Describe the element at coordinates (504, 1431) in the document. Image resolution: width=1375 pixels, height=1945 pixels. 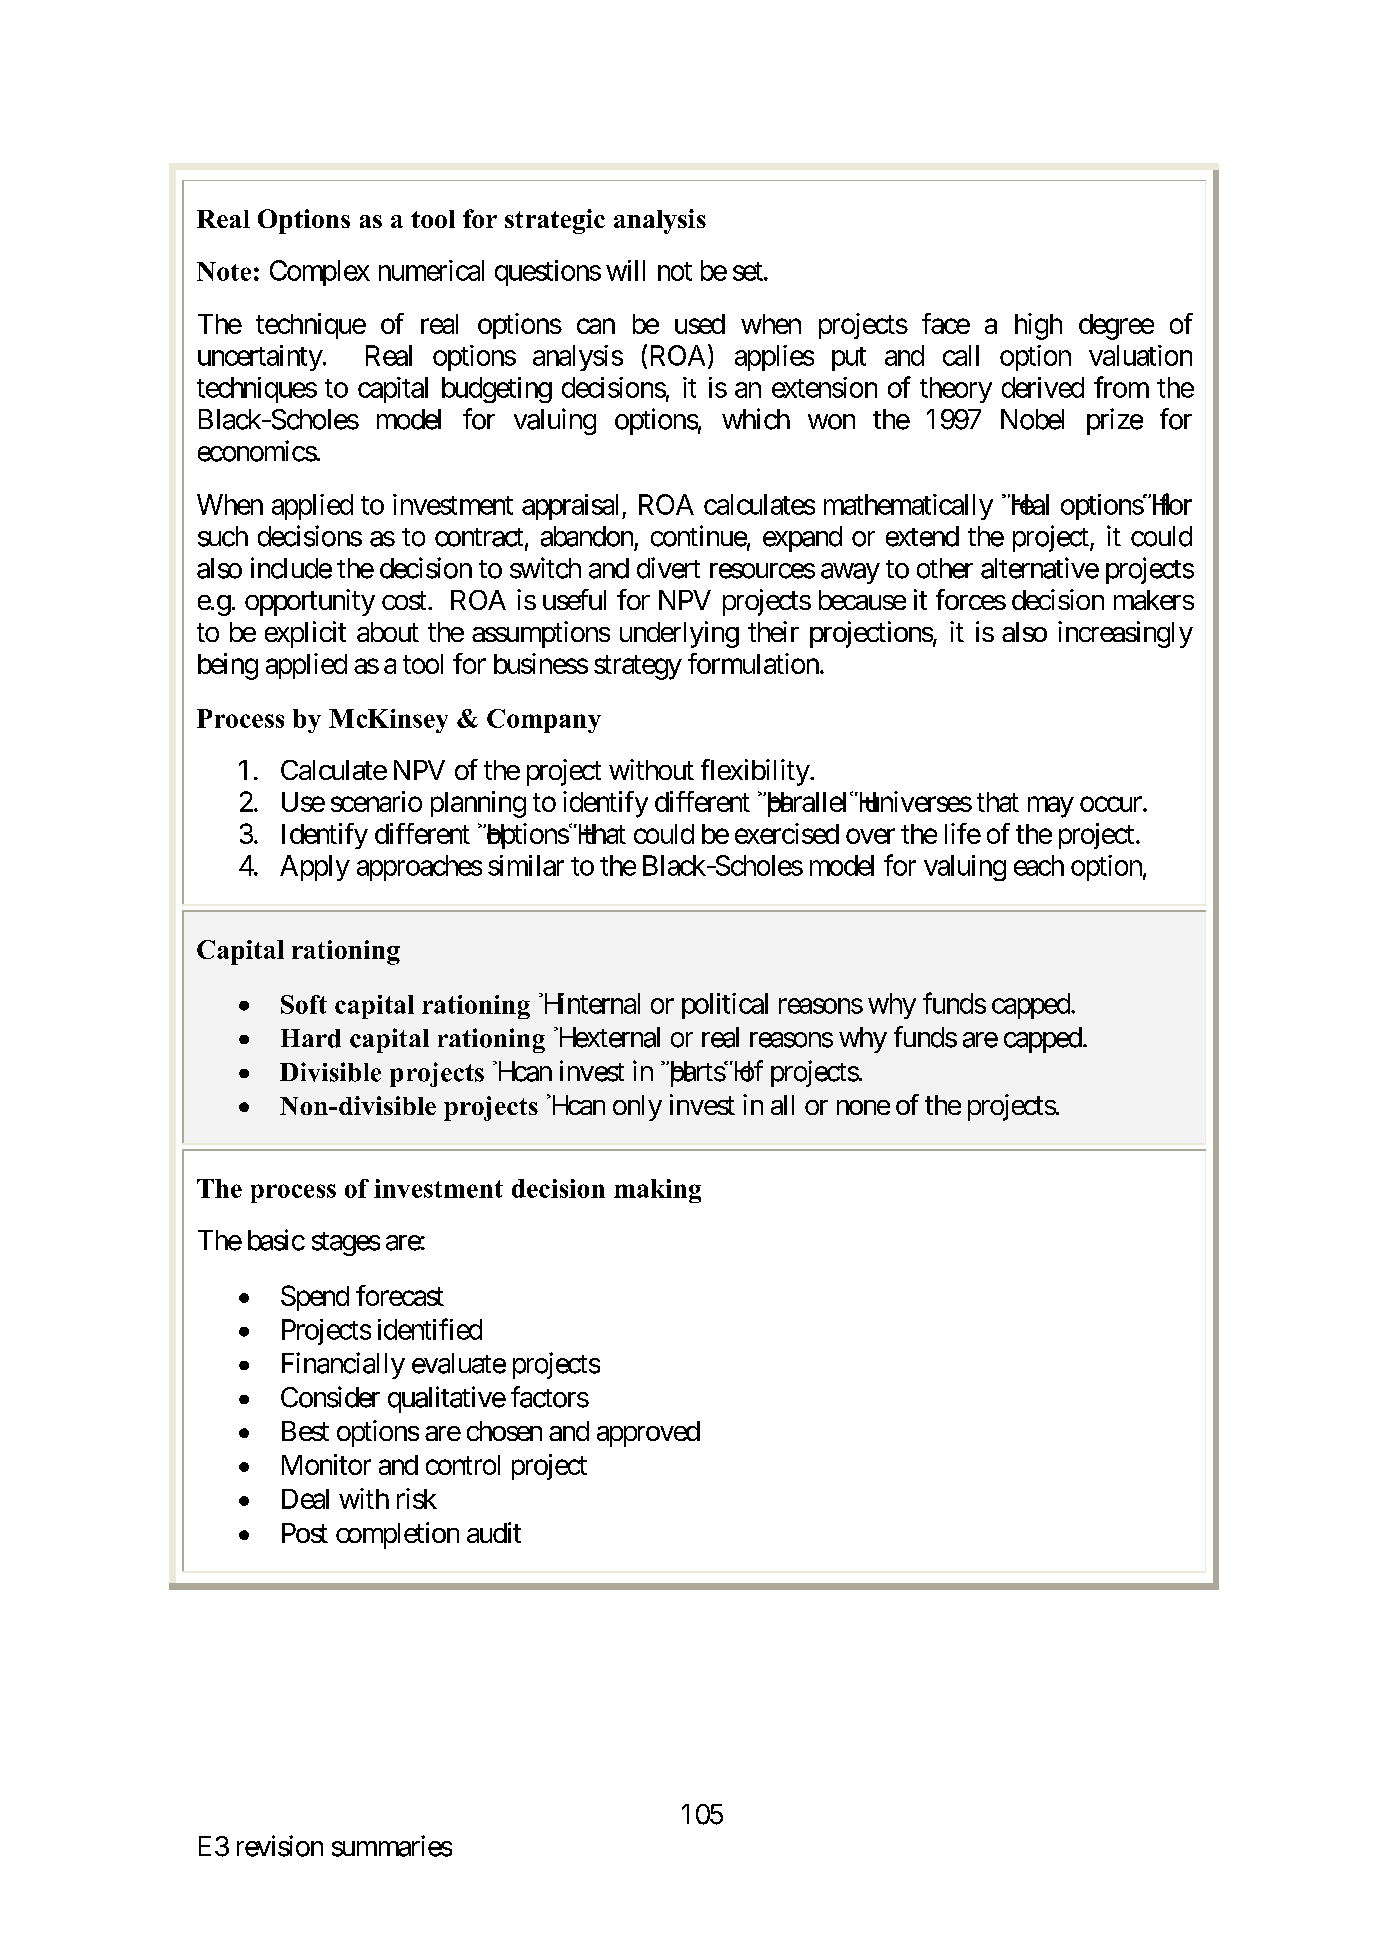
I see `chosen` at that location.
